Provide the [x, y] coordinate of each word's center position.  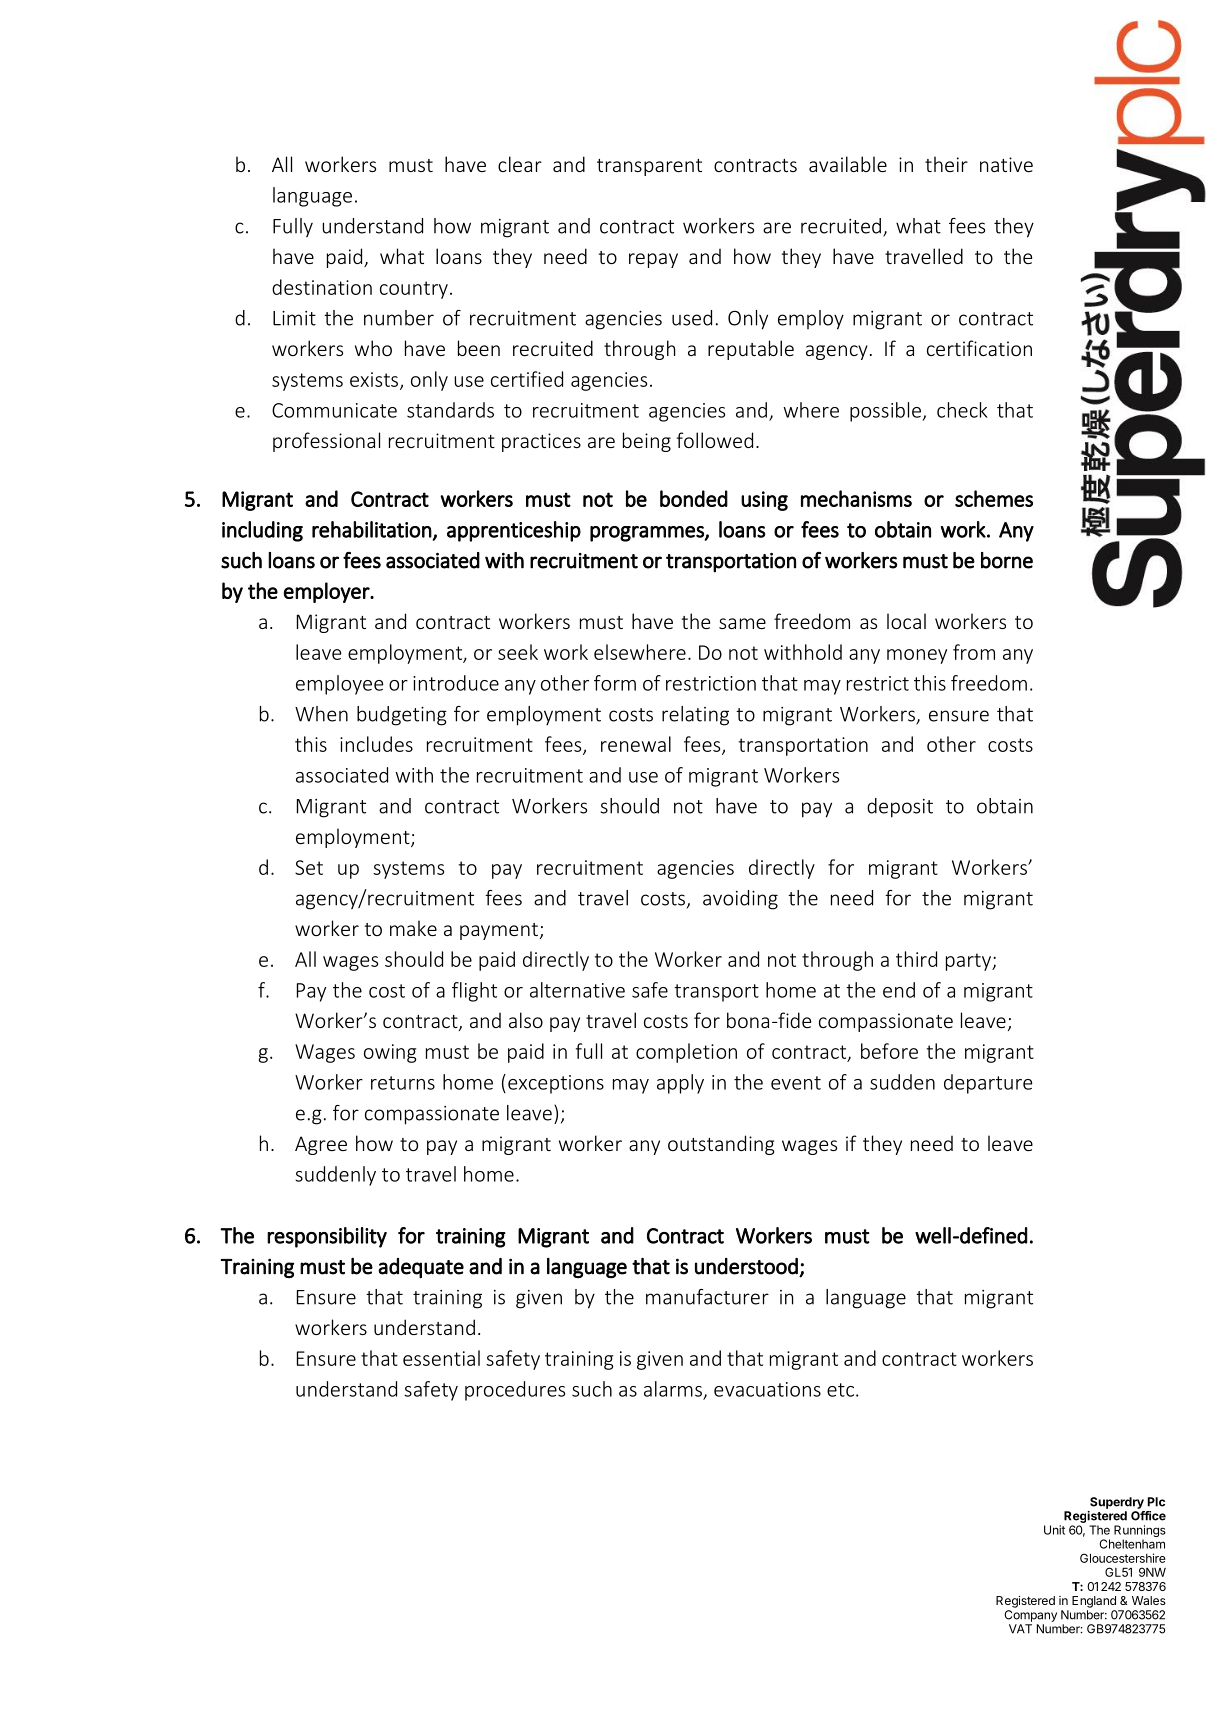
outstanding [721, 1145]
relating [695, 716]
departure [988, 1084]
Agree [321, 1145]
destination [322, 287]
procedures [515, 1391]
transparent [649, 167]
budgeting [402, 716]
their [946, 164]
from [974, 652]
